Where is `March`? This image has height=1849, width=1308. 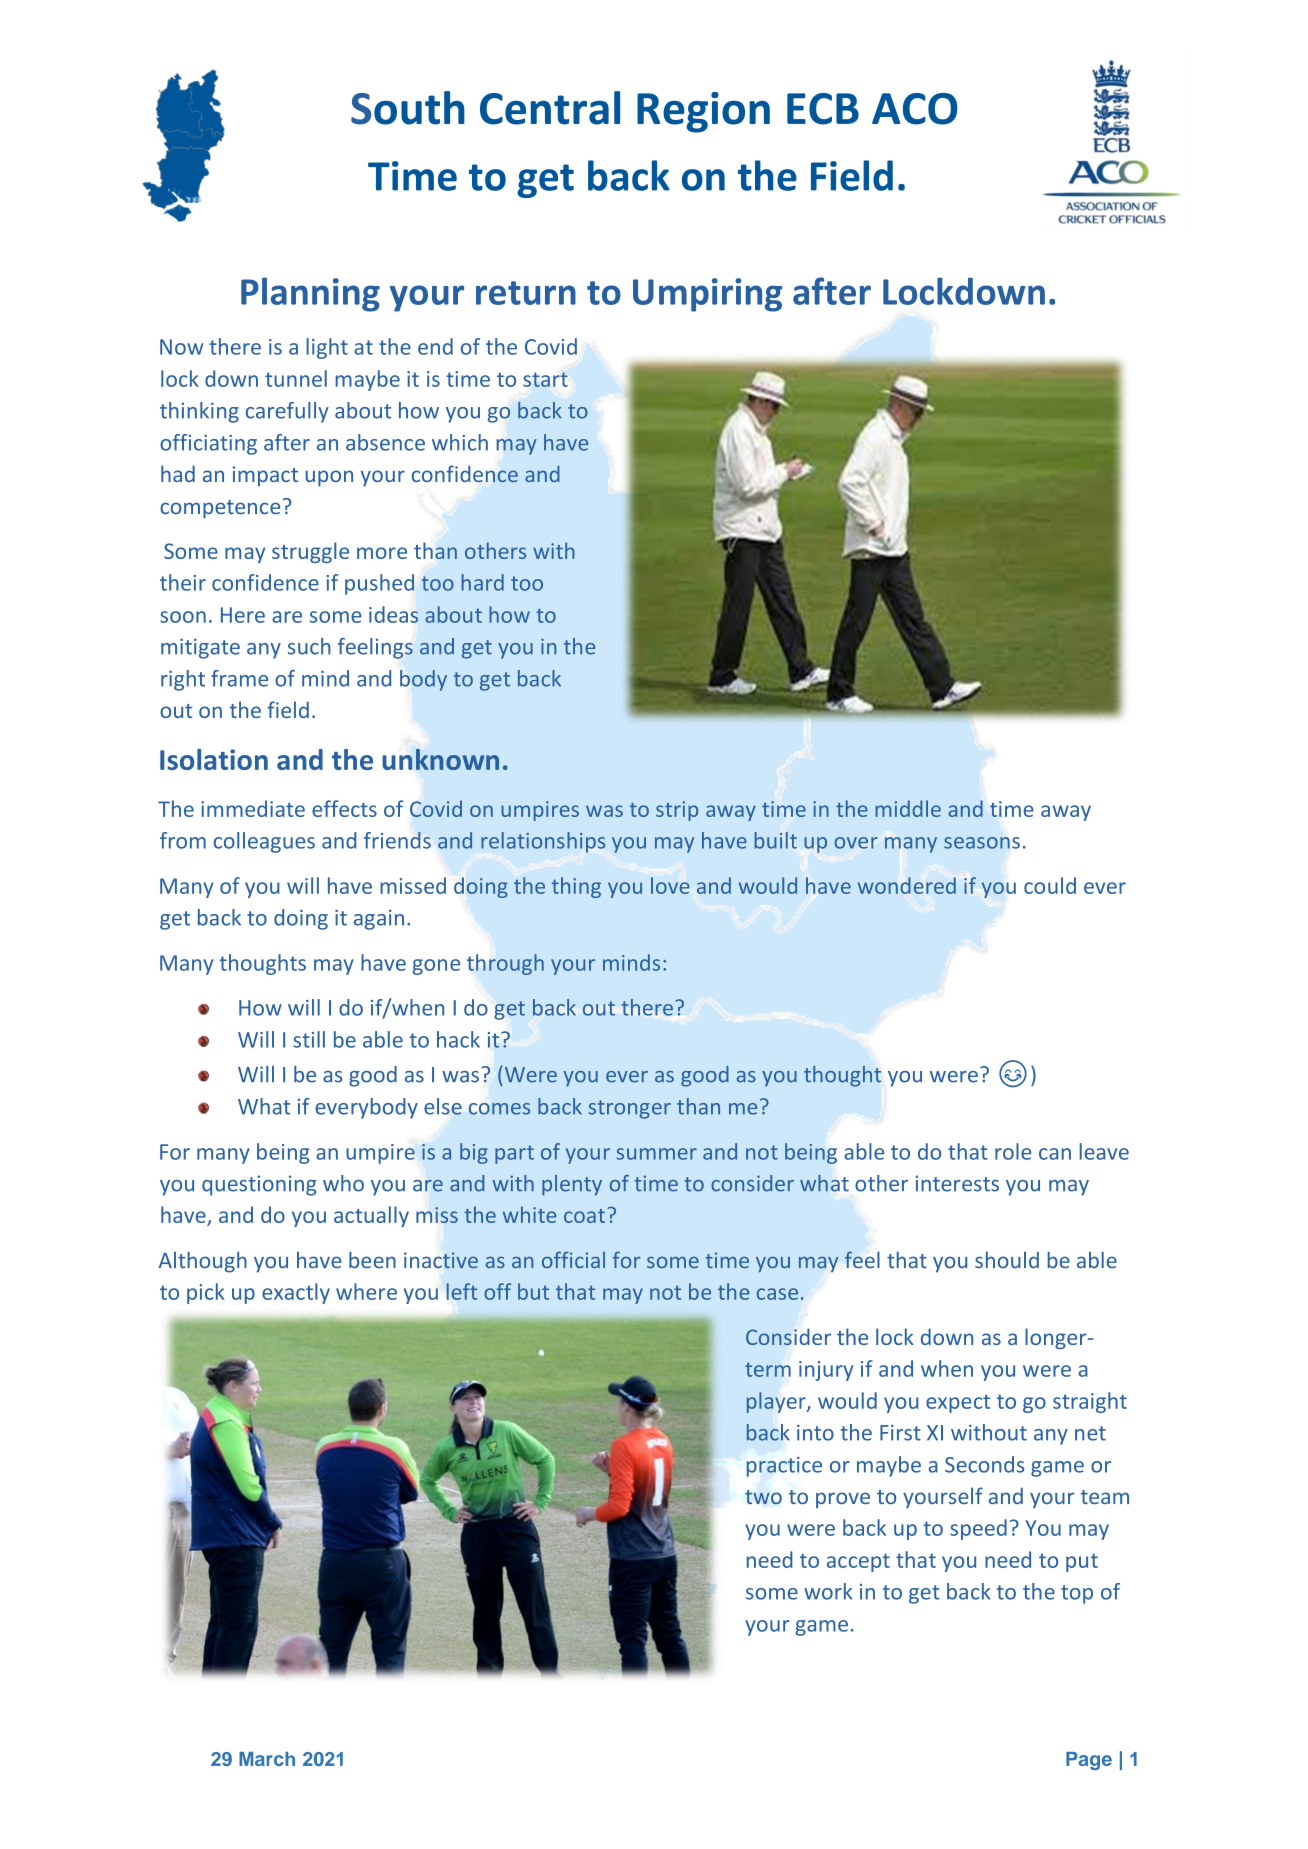
March is located at coordinates (267, 1759).
